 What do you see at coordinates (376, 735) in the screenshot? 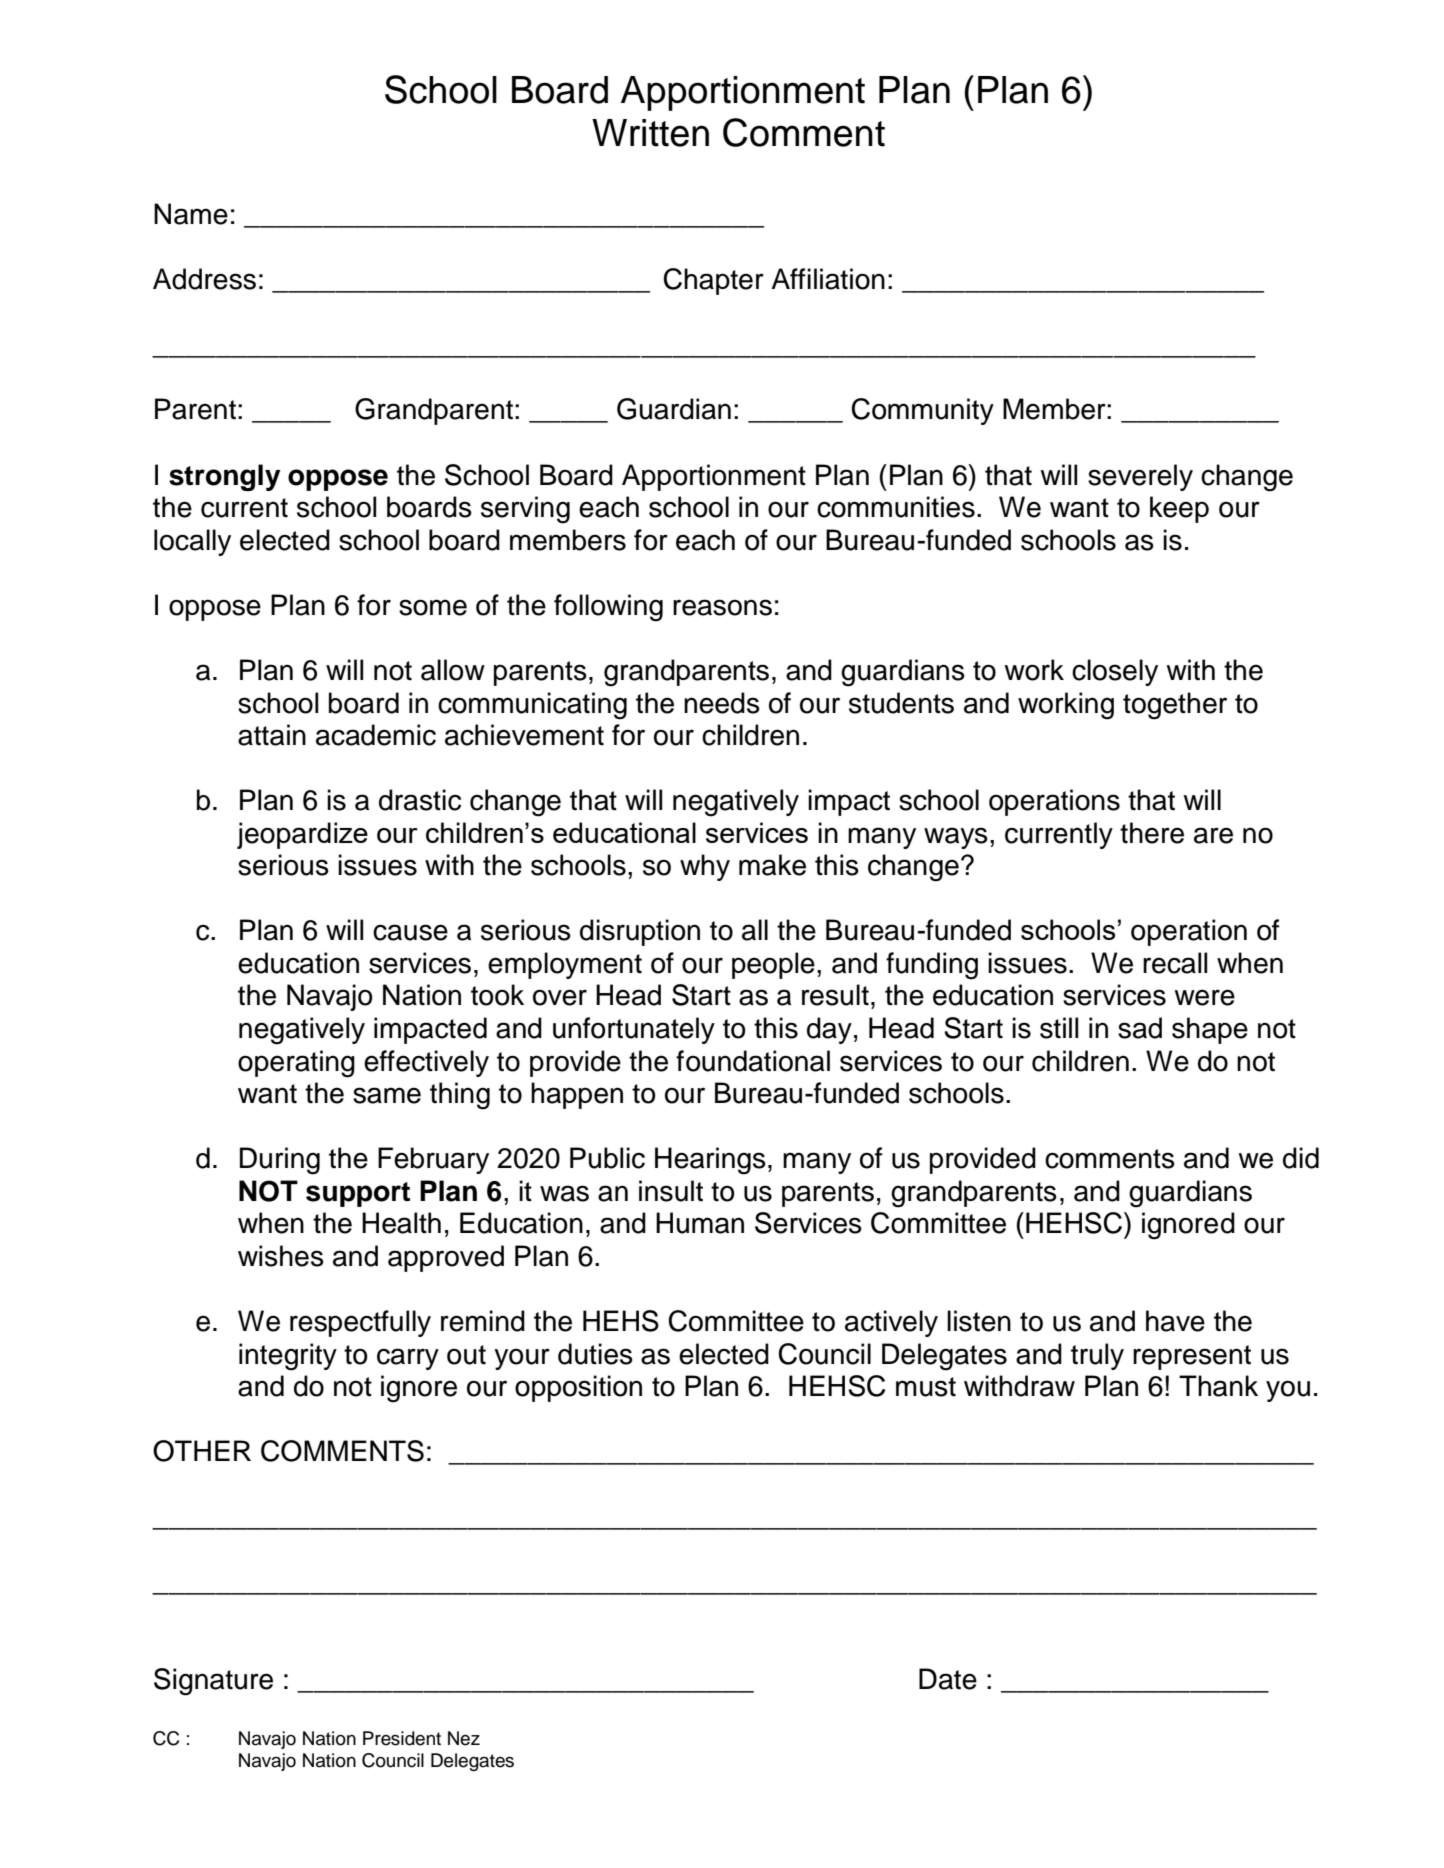
I see `academic` at bounding box center [376, 735].
